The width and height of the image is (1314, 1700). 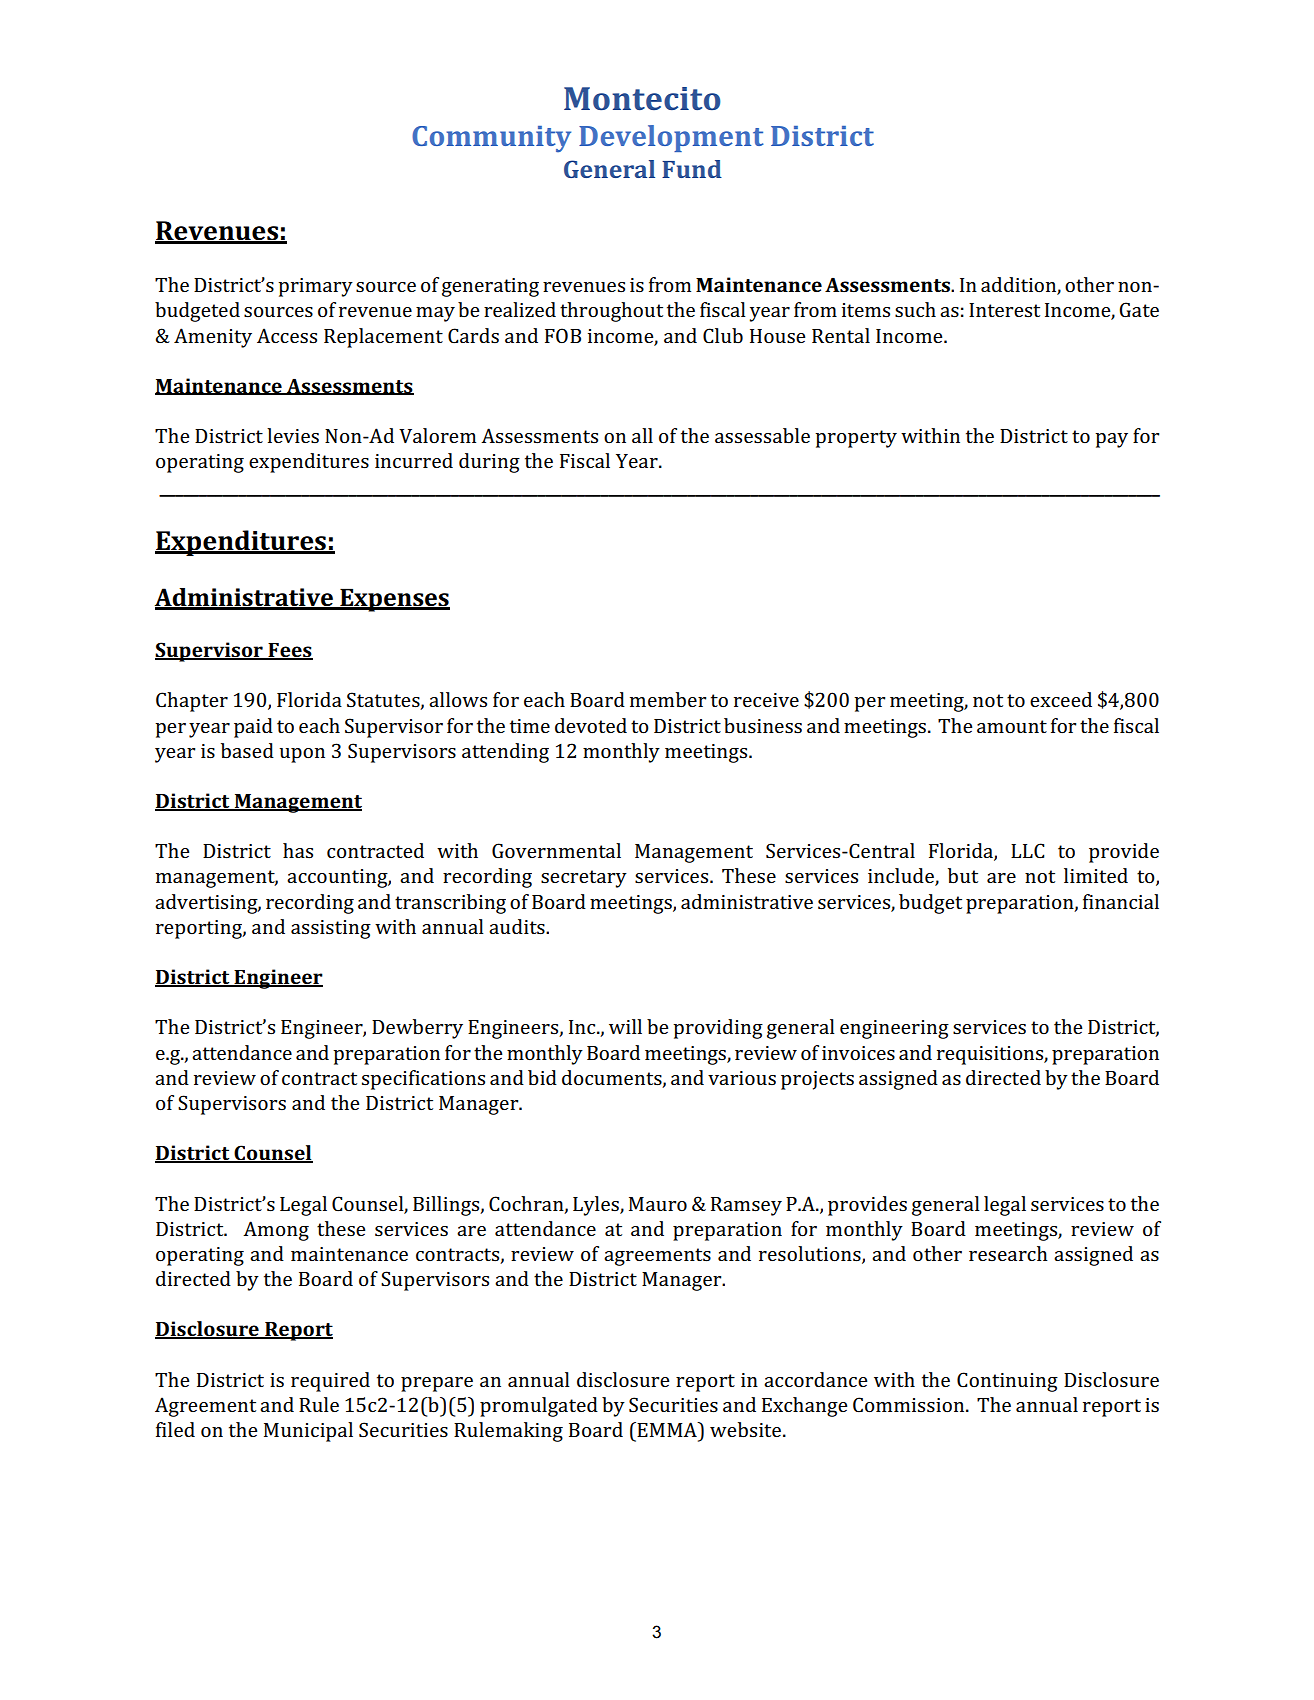 What do you see at coordinates (1007, 1382) in the image?
I see `Continuing` at bounding box center [1007, 1382].
